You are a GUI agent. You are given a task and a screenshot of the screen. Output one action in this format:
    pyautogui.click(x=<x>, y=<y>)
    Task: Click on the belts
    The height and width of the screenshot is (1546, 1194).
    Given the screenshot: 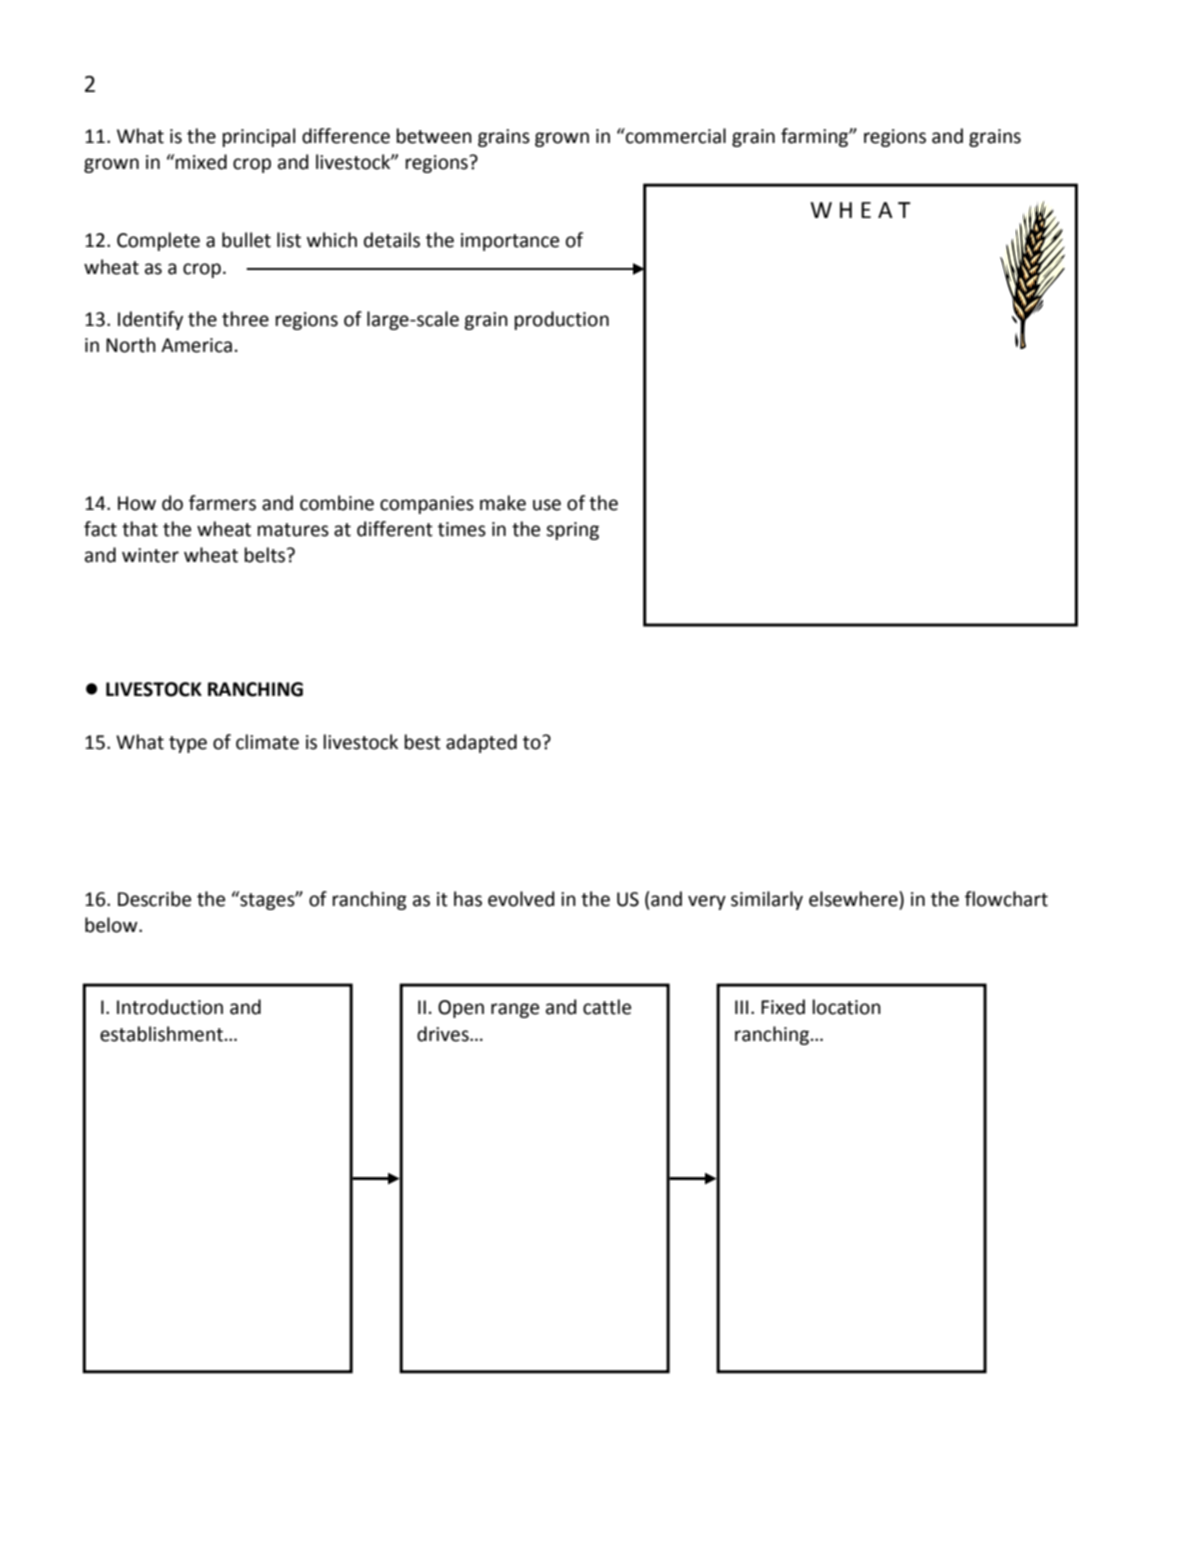 What is the action you would take?
    pyautogui.click(x=266, y=555)
